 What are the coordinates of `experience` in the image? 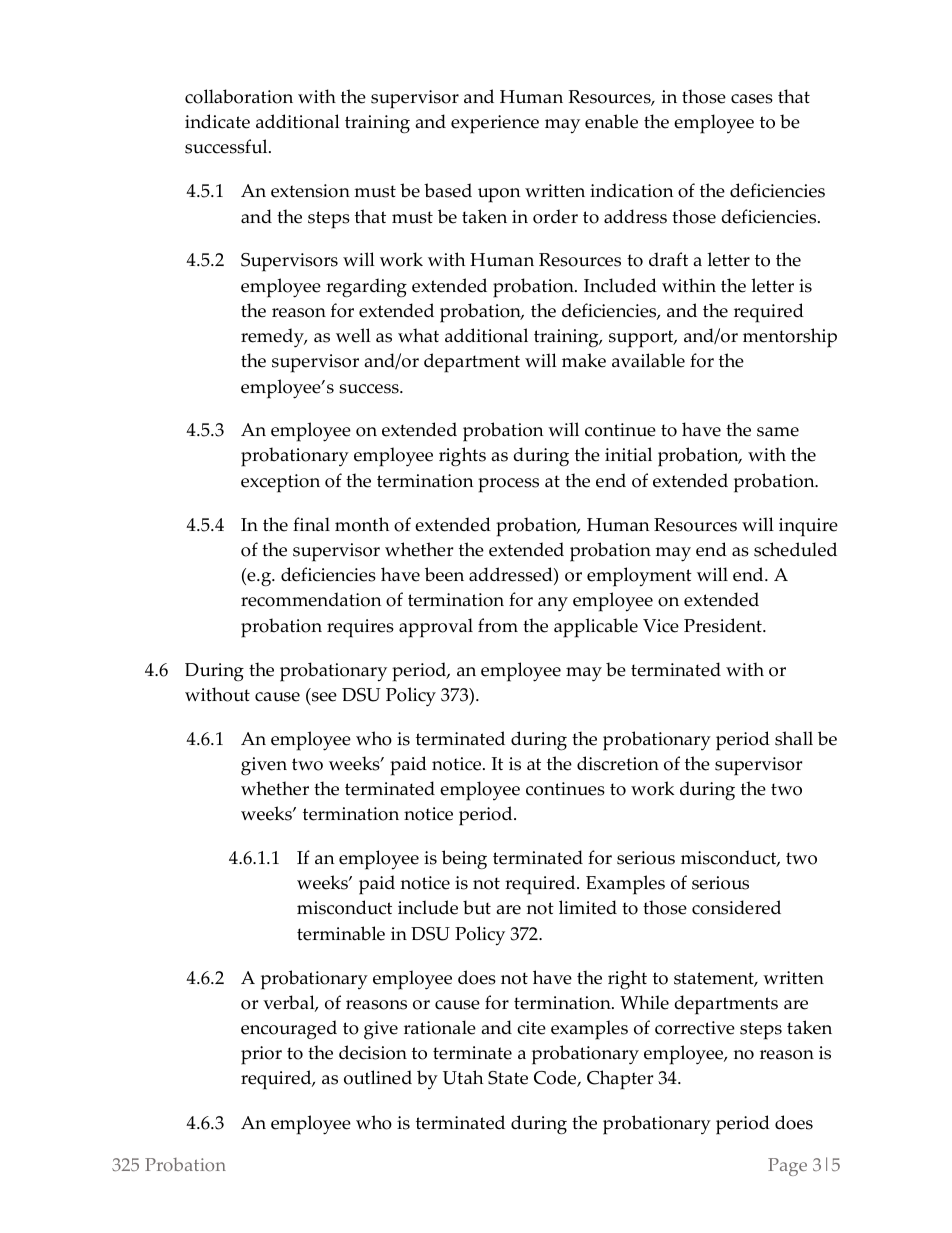 It's located at (495, 124).
